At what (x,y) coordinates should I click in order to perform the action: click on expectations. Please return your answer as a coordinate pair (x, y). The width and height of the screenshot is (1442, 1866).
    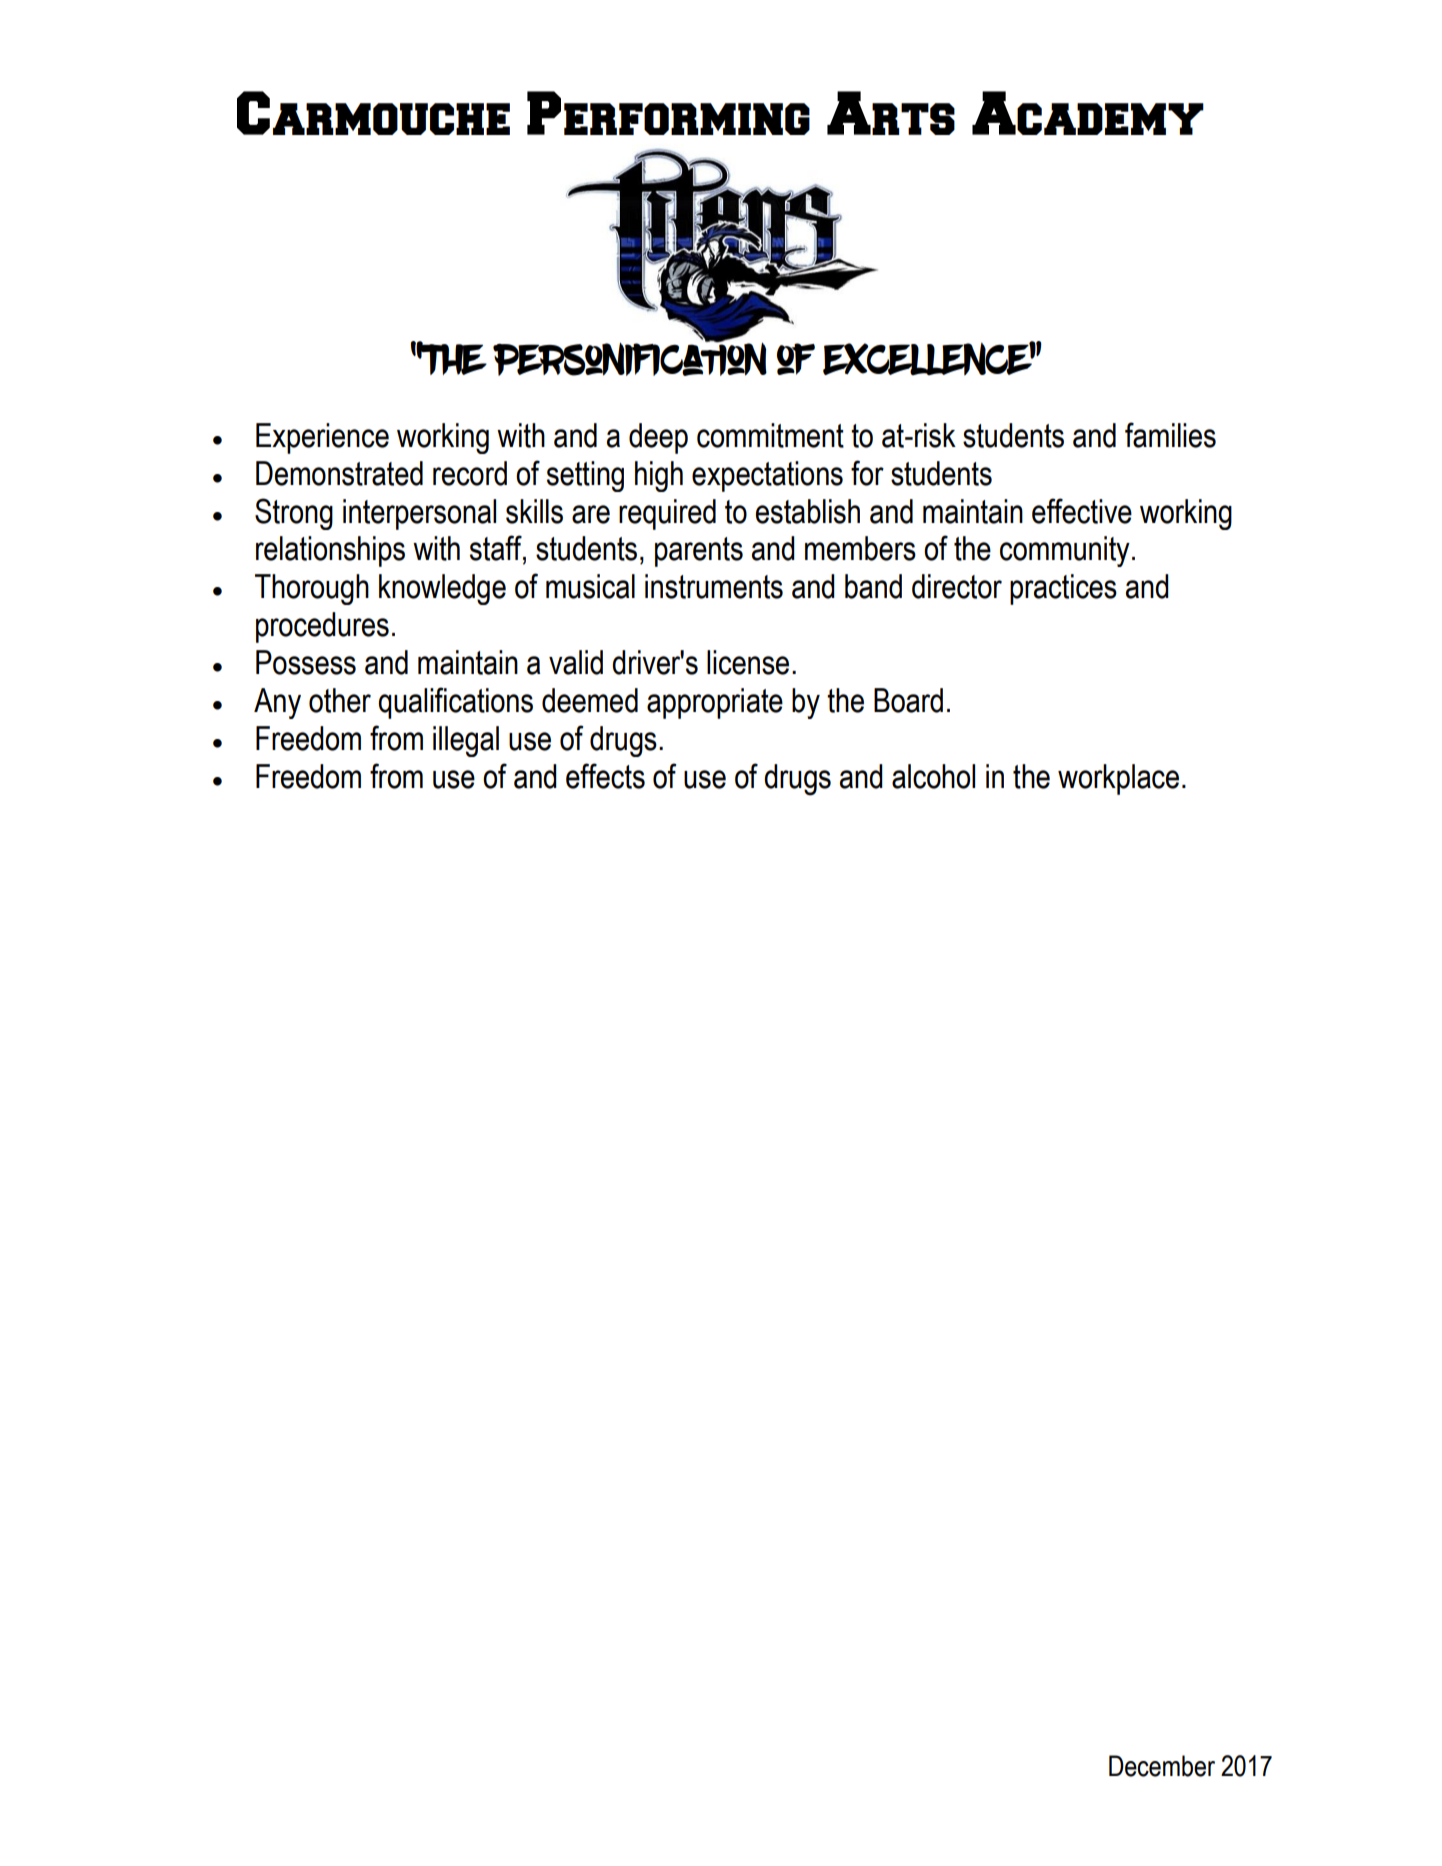
    Looking at the image, I should click on (767, 476).
